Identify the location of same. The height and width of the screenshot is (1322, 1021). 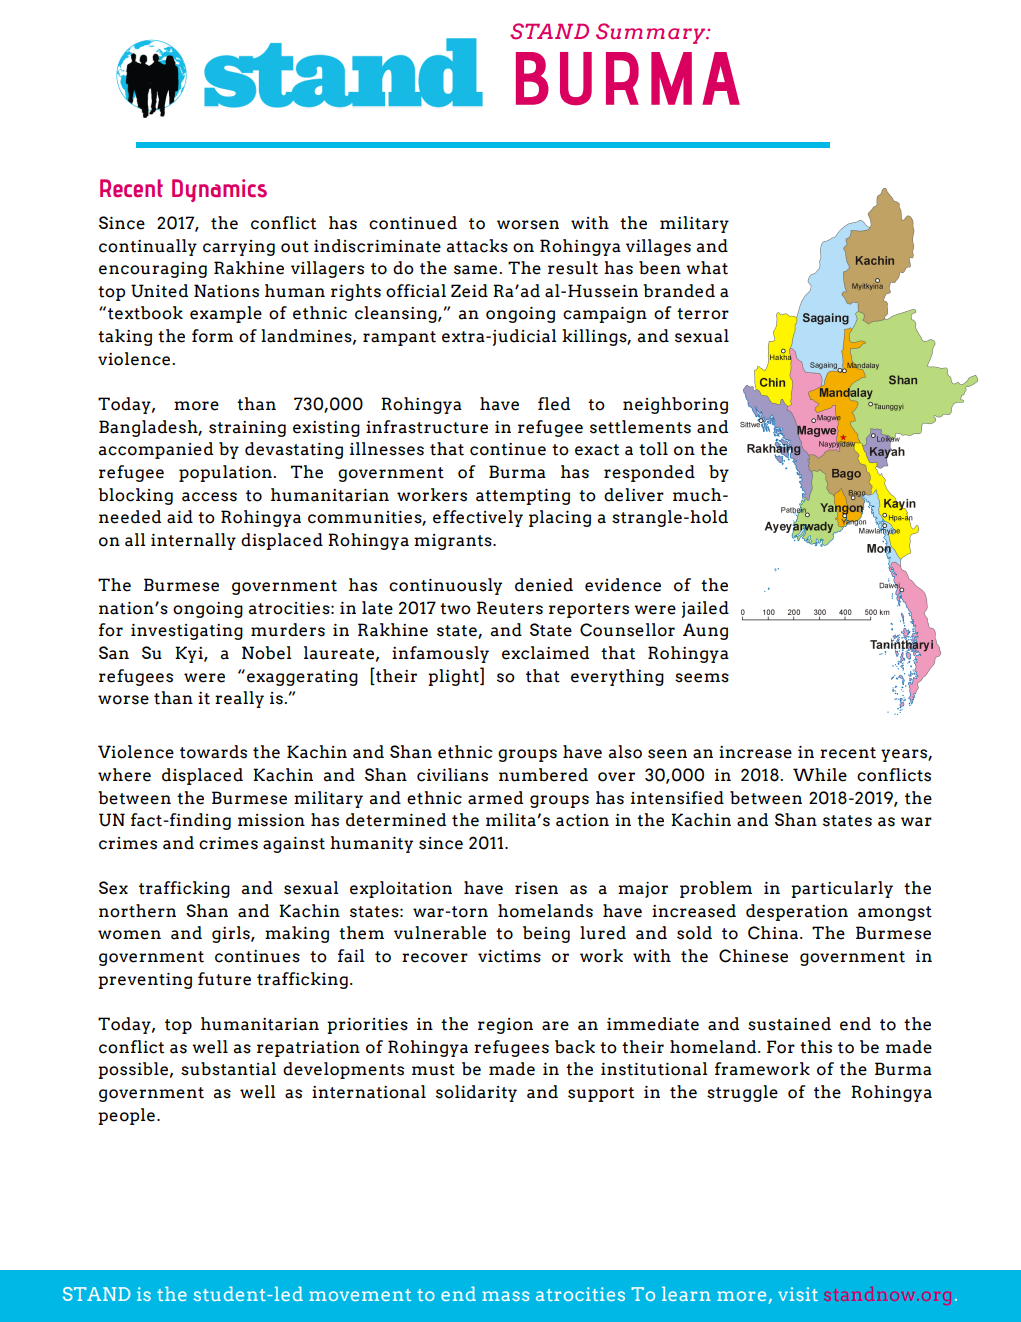
(475, 270).
